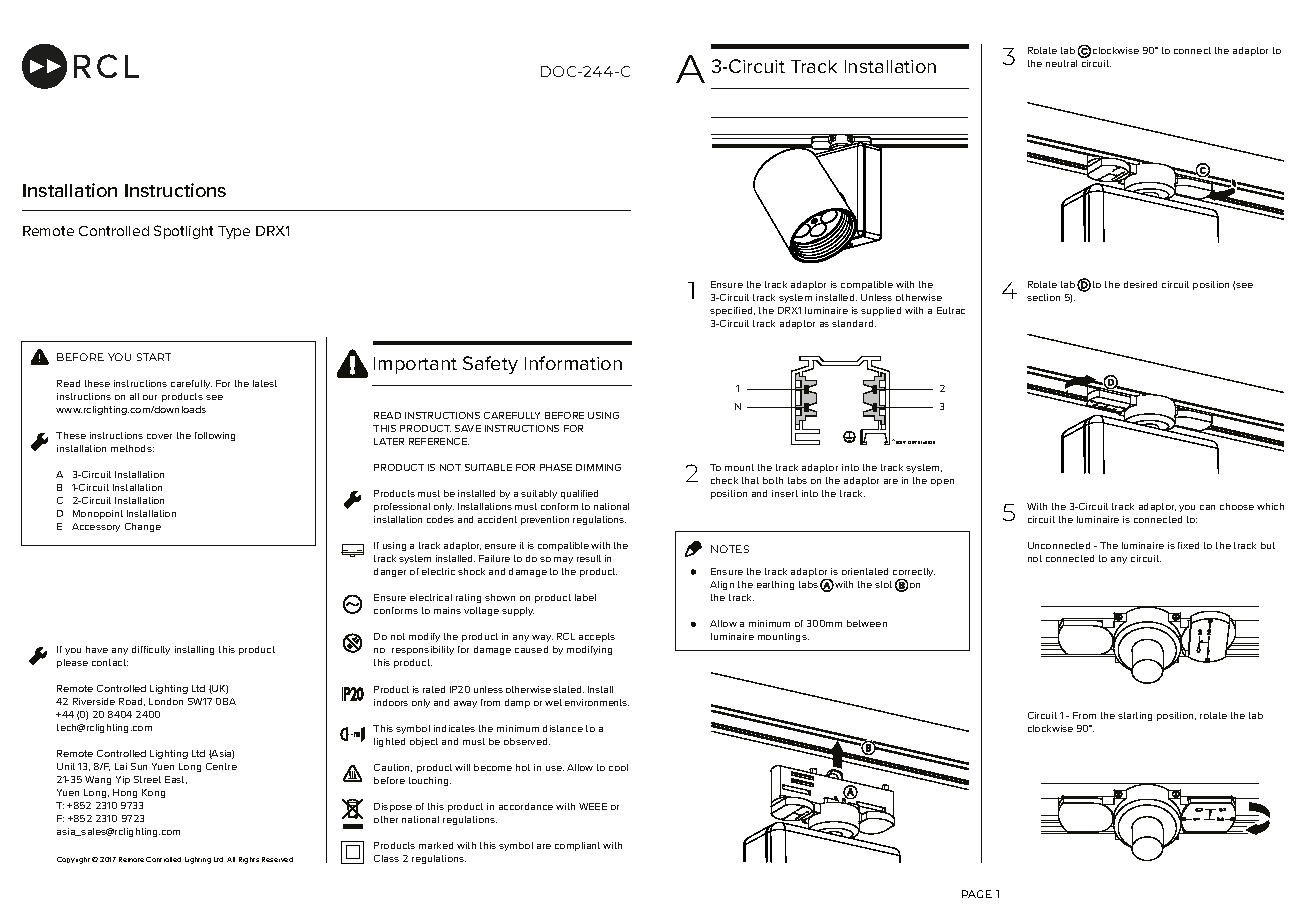  Describe the element at coordinates (249, 860) in the document. I see `Rights` at that location.
